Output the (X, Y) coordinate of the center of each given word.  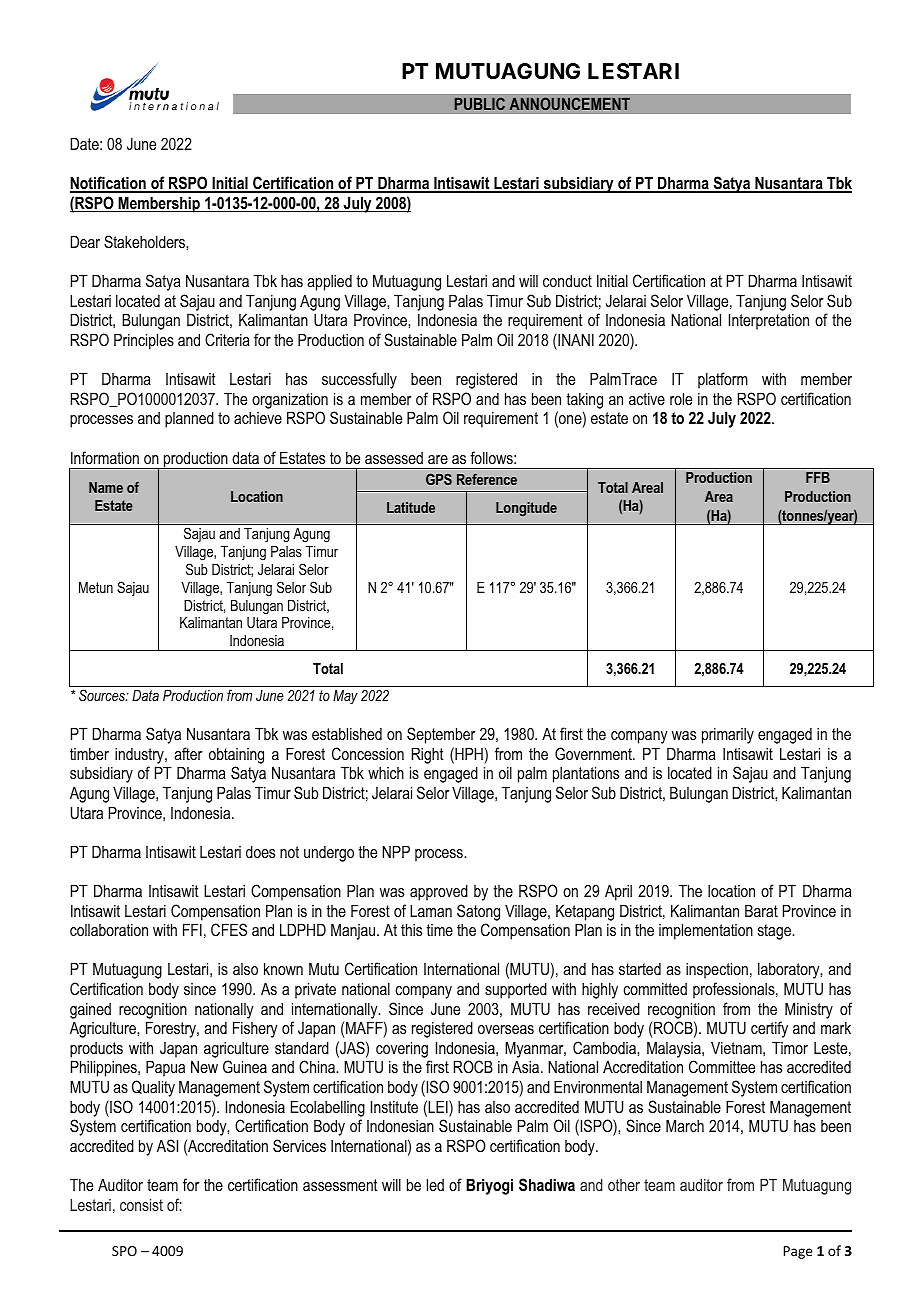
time (440, 930)
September (441, 735)
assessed (394, 458)
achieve (258, 418)
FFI (192, 929)
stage (775, 932)
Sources (103, 695)
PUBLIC (479, 104)
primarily (728, 736)
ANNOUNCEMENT (569, 104)
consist (141, 1204)
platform (723, 380)
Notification (109, 184)
